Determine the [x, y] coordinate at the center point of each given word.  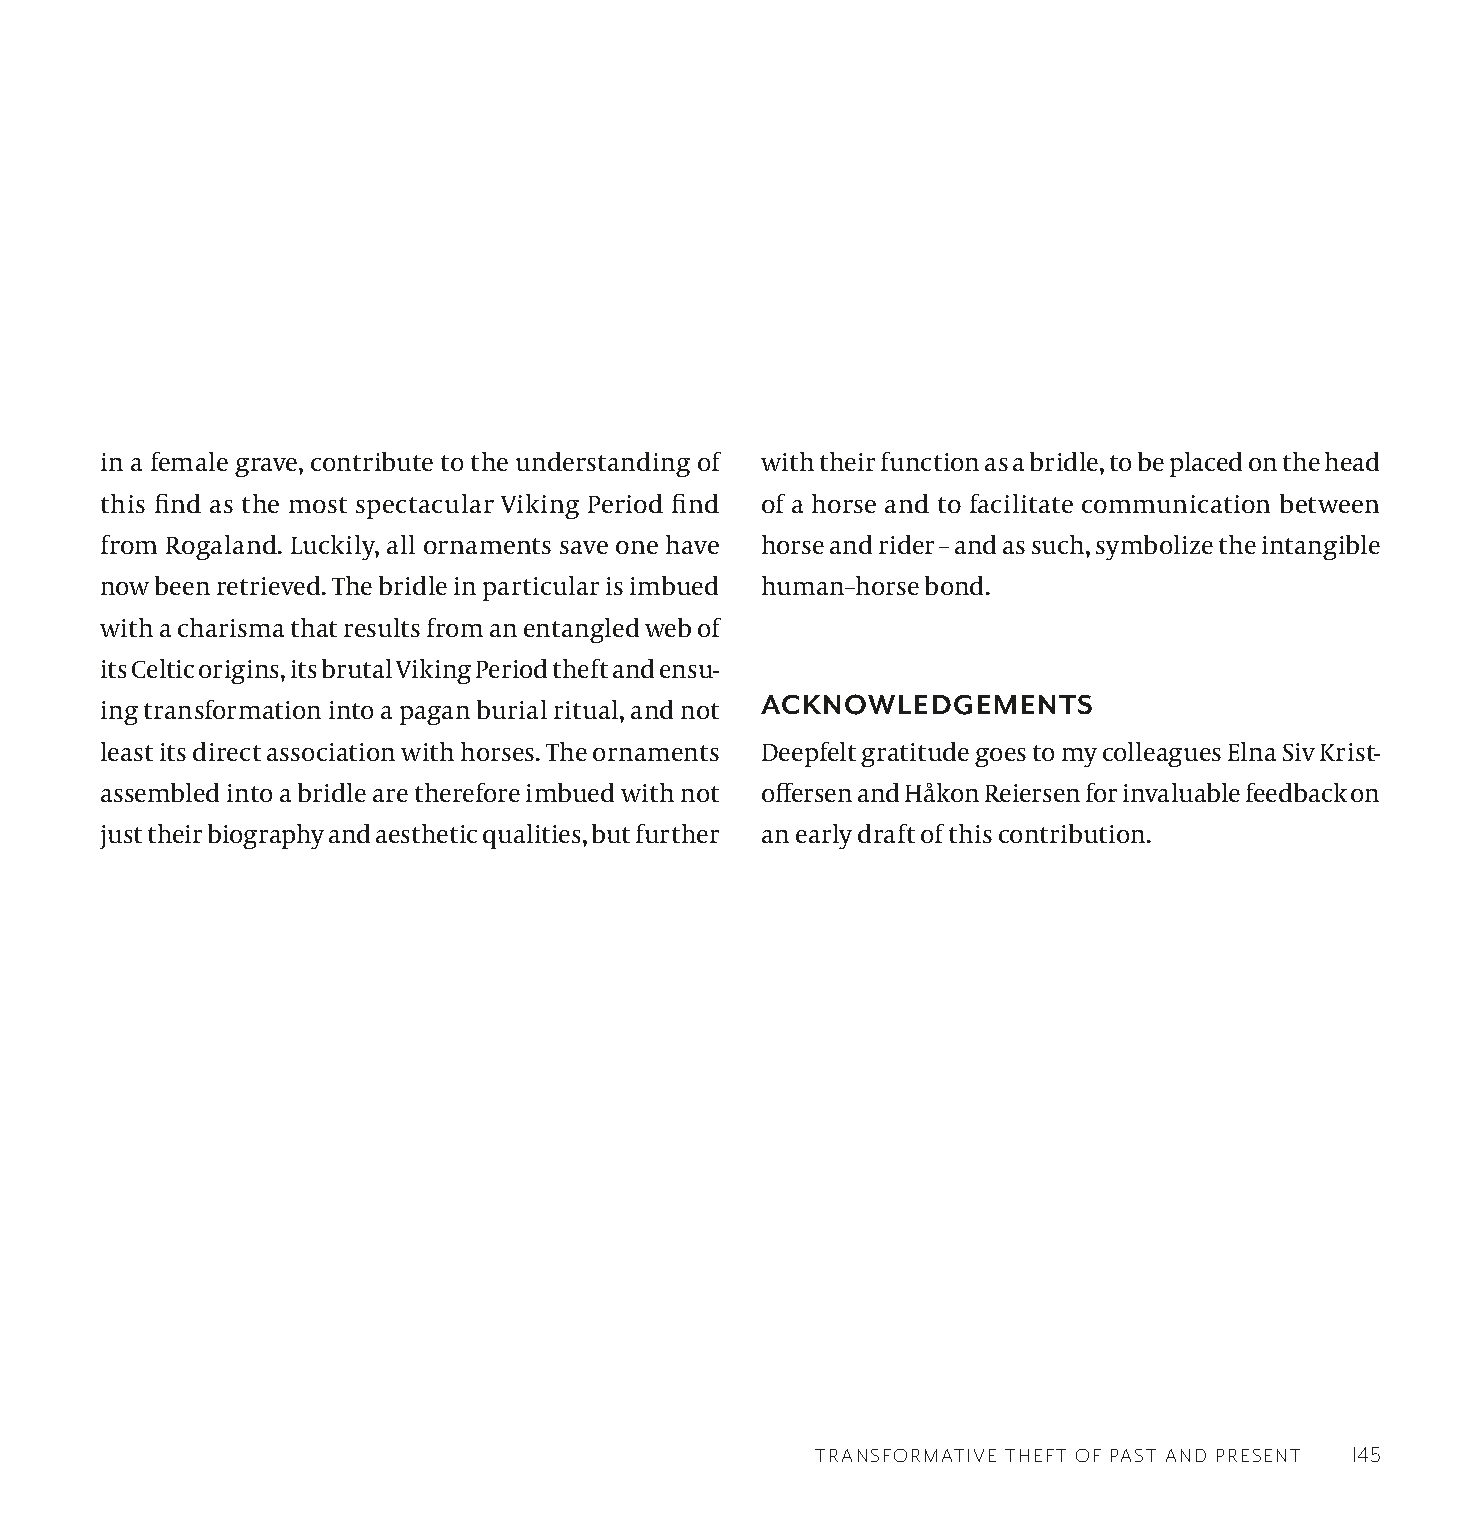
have [692, 544]
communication [1176, 504]
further [677, 833]
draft [886, 833]
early [824, 836]
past [1133, 1455]
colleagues [1162, 754]
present [1258, 1455]
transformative [905, 1455]
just [121, 837]
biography [266, 836]
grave [267, 467]
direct [227, 751]
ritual [587, 709]
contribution [1073, 833]
